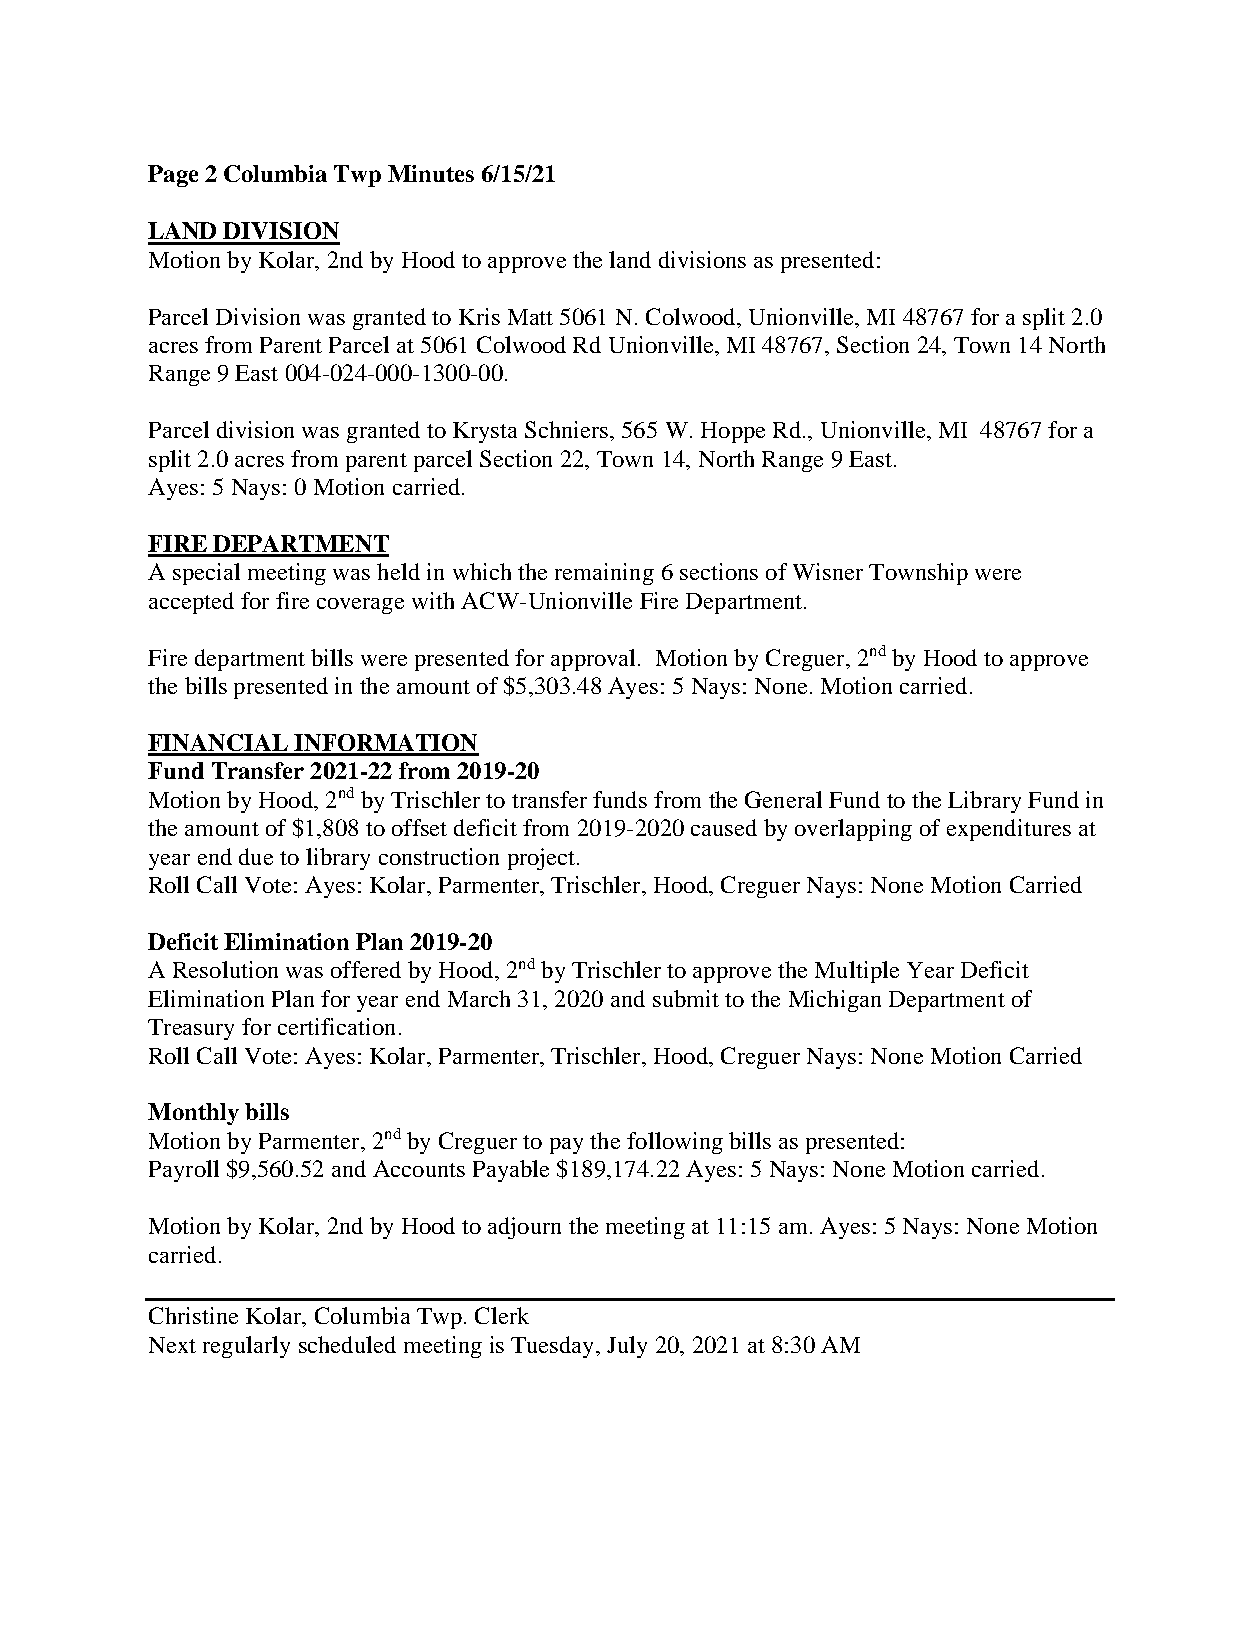 Image resolution: width=1260 pixels, height=1631 pixels. Describe the element at coordinates (530, 317) in the page. I see `Matt` at that location.
